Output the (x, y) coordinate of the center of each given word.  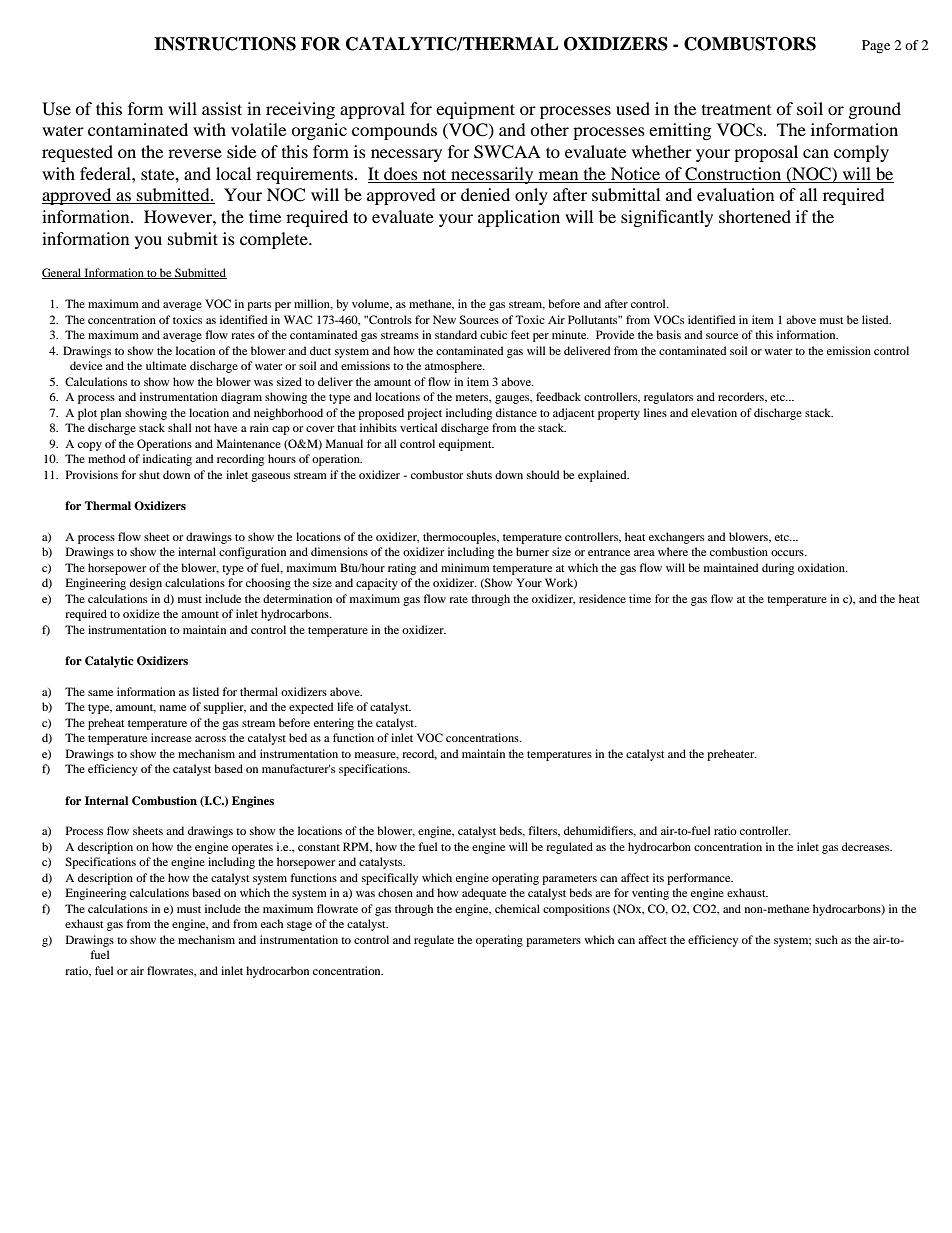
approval (372, 110)
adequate (484, 894)
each (272, 923)
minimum (465, 567)
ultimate (166, 365)
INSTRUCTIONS (225, 44)
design (146, 584)
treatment (736, 110)
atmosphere (454, 367)
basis (668, 334)
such (826, 939)
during (778, 569)
